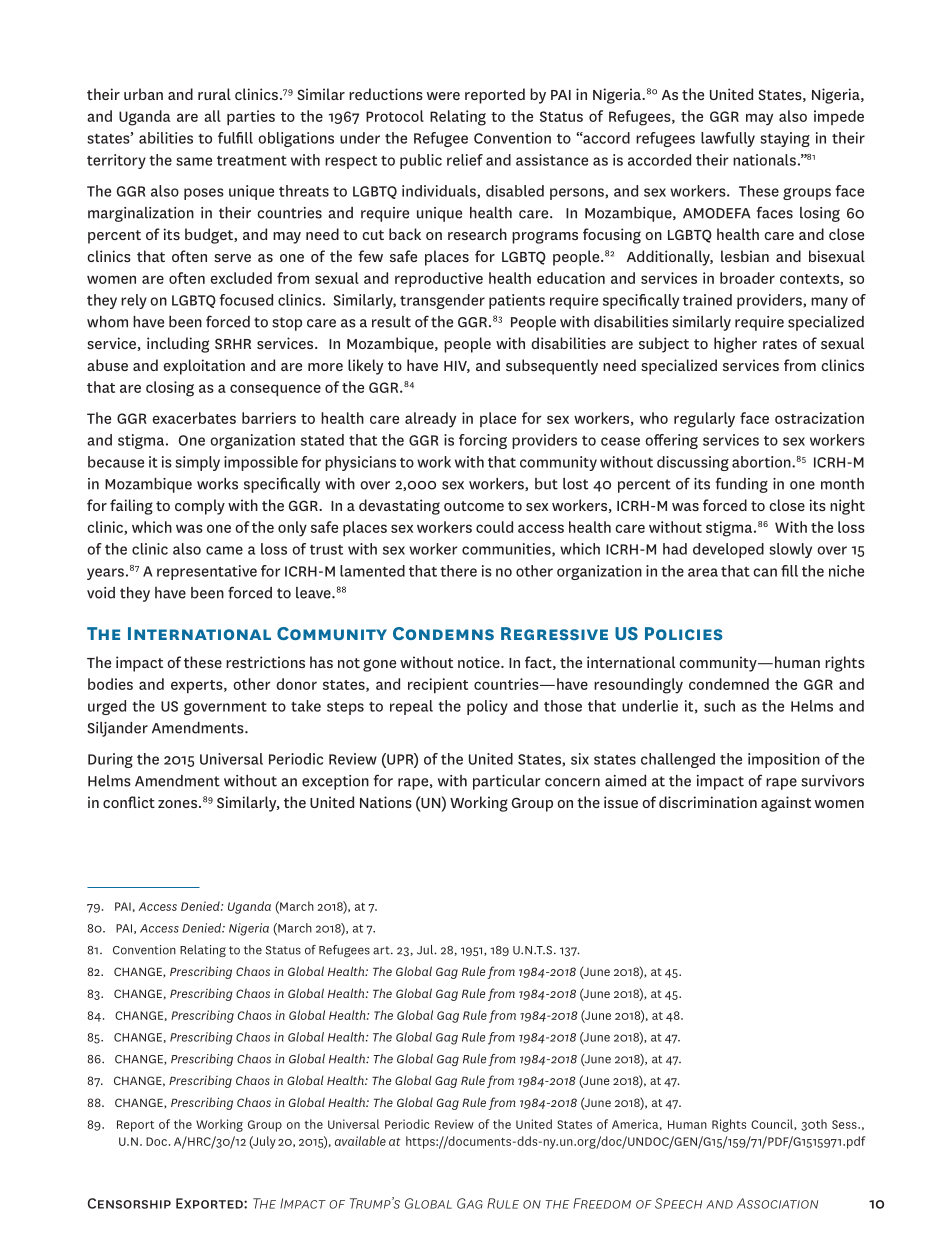  What do you see at coordinates (777, 1203) in the screenshot?
I see `Association` at bounding box center [777, 1203].
